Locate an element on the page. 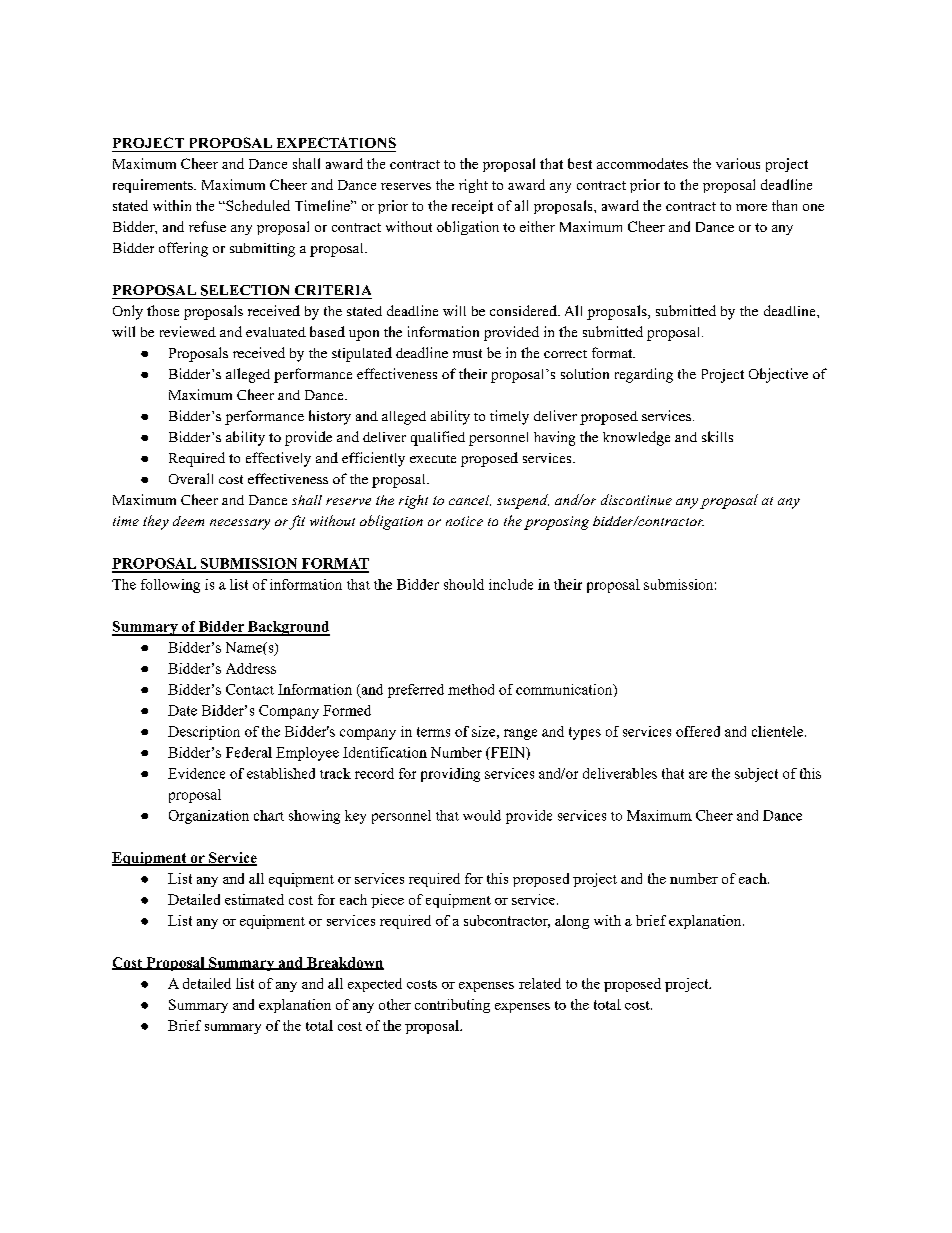 This image has height=1233, width=952. qualified is located at coordinates (438, 438).
